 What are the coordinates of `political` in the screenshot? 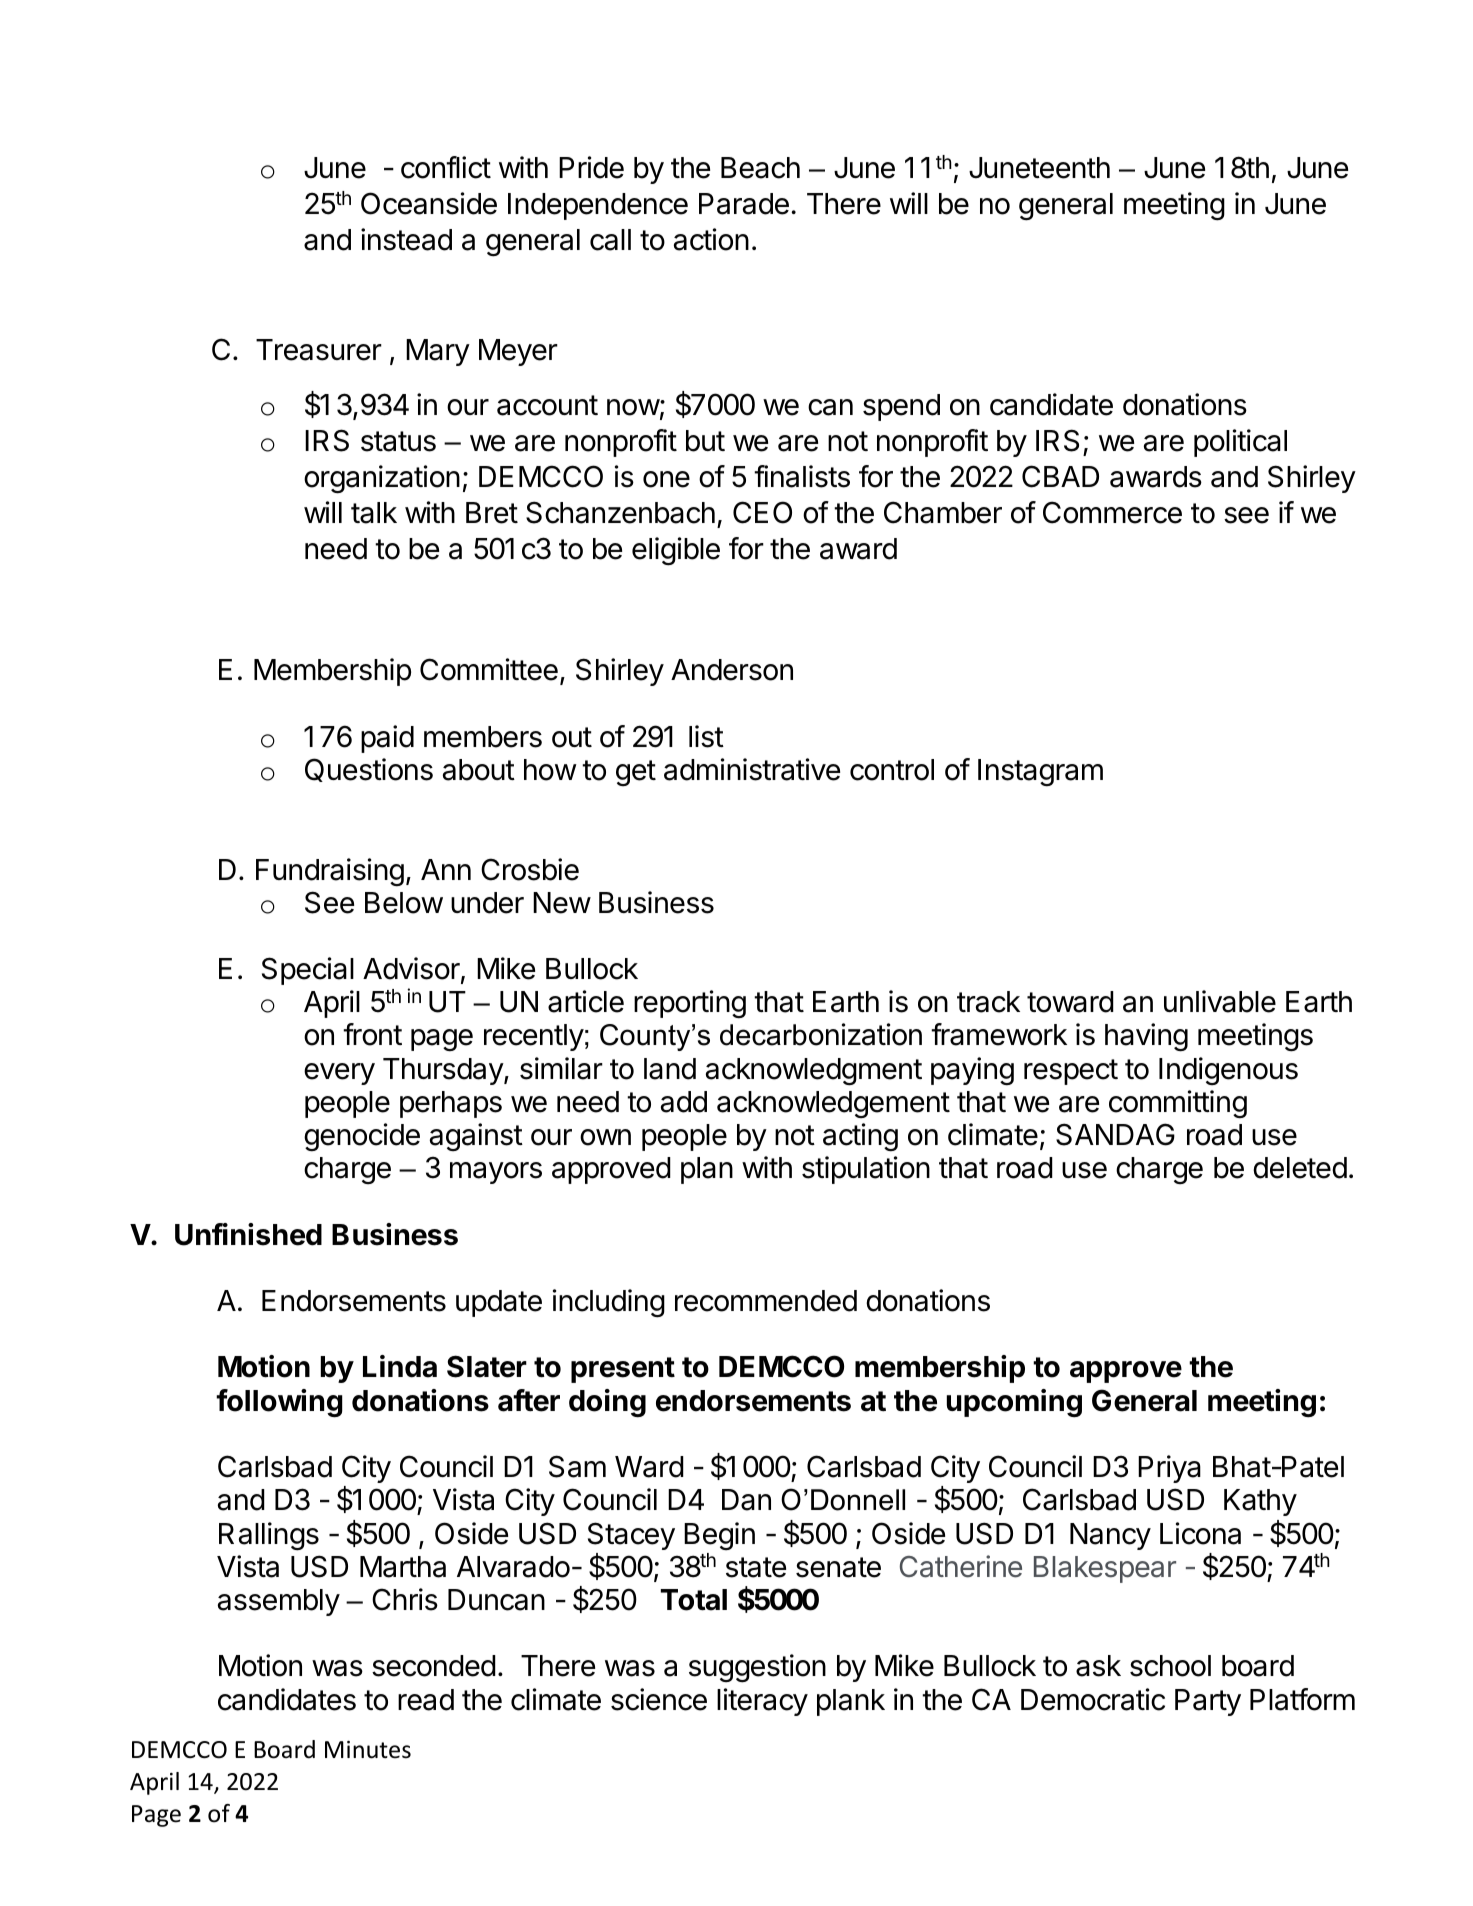 It's located at (1240, 443).
